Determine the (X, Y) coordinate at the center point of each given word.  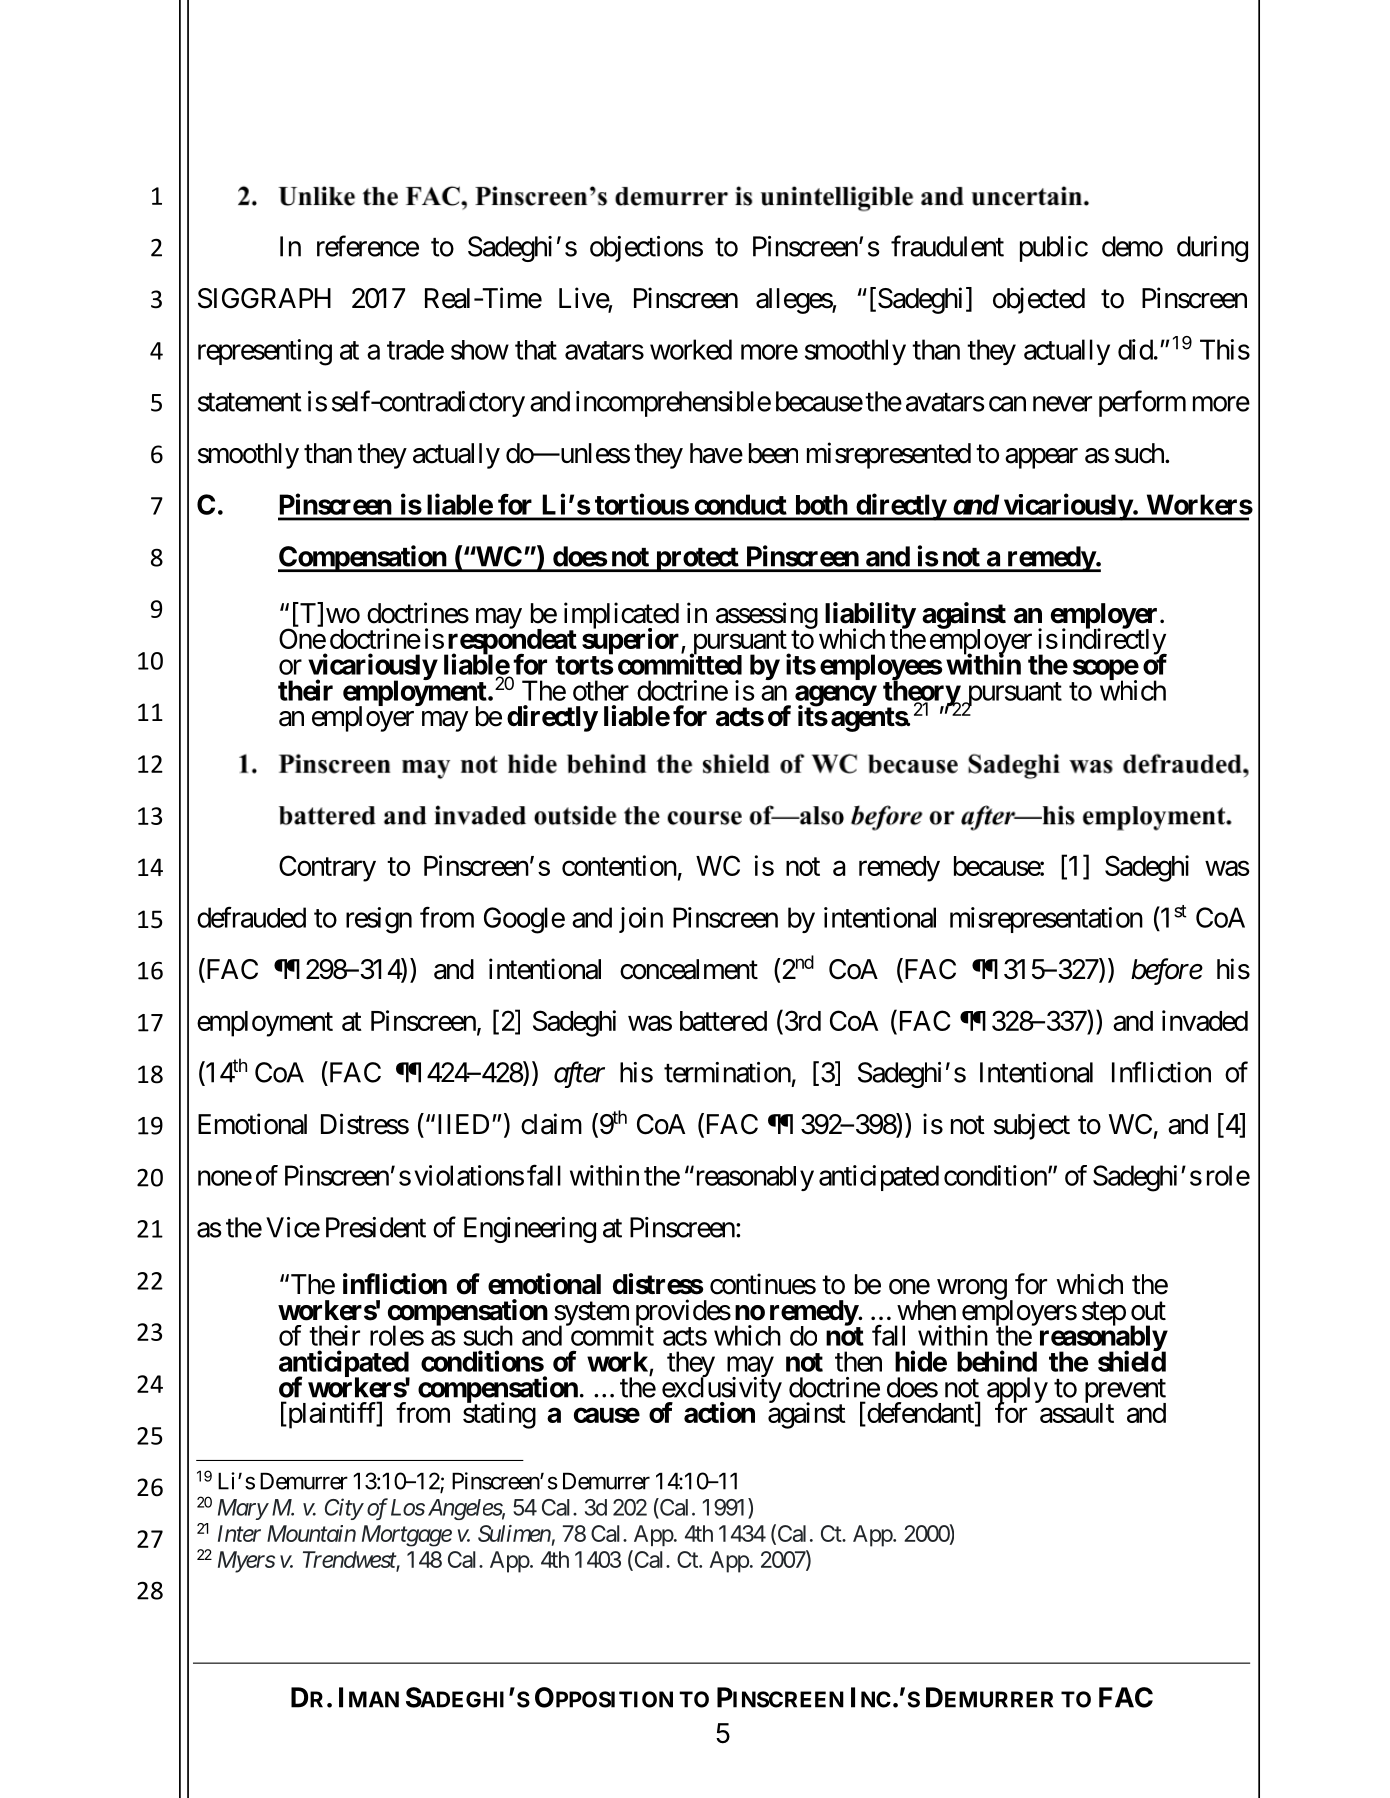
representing (265, 352)
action (719, 1412)
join (641, 920)
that (536, 350)
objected (1039, 300)
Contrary (327, 868)
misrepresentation (1046, 920)
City (344, 1509)
